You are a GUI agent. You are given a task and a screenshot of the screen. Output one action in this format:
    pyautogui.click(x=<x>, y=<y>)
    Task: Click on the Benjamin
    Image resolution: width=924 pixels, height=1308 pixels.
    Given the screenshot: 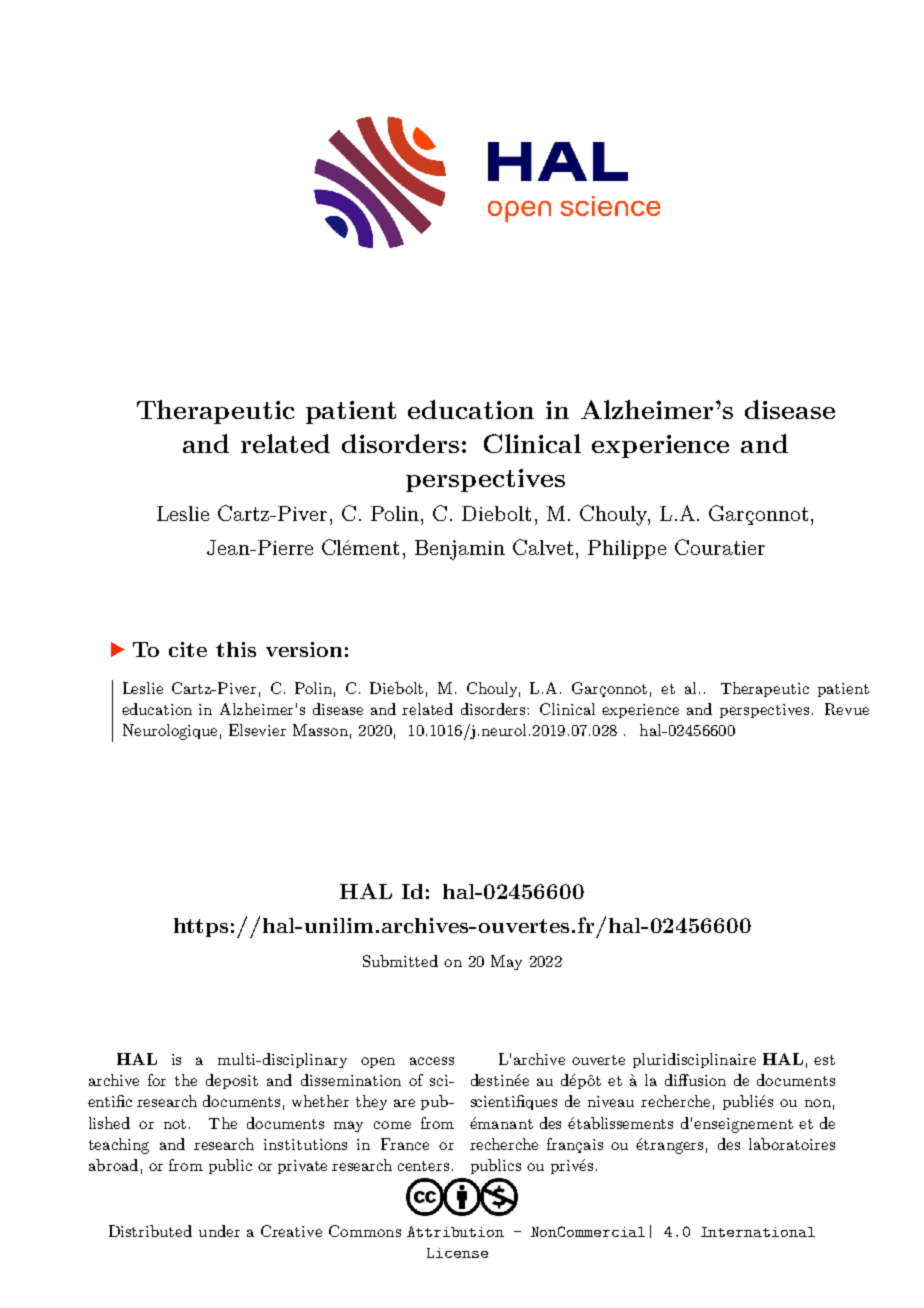 What is the action you would take?
    pyautogui.click(x=460, y=550)
